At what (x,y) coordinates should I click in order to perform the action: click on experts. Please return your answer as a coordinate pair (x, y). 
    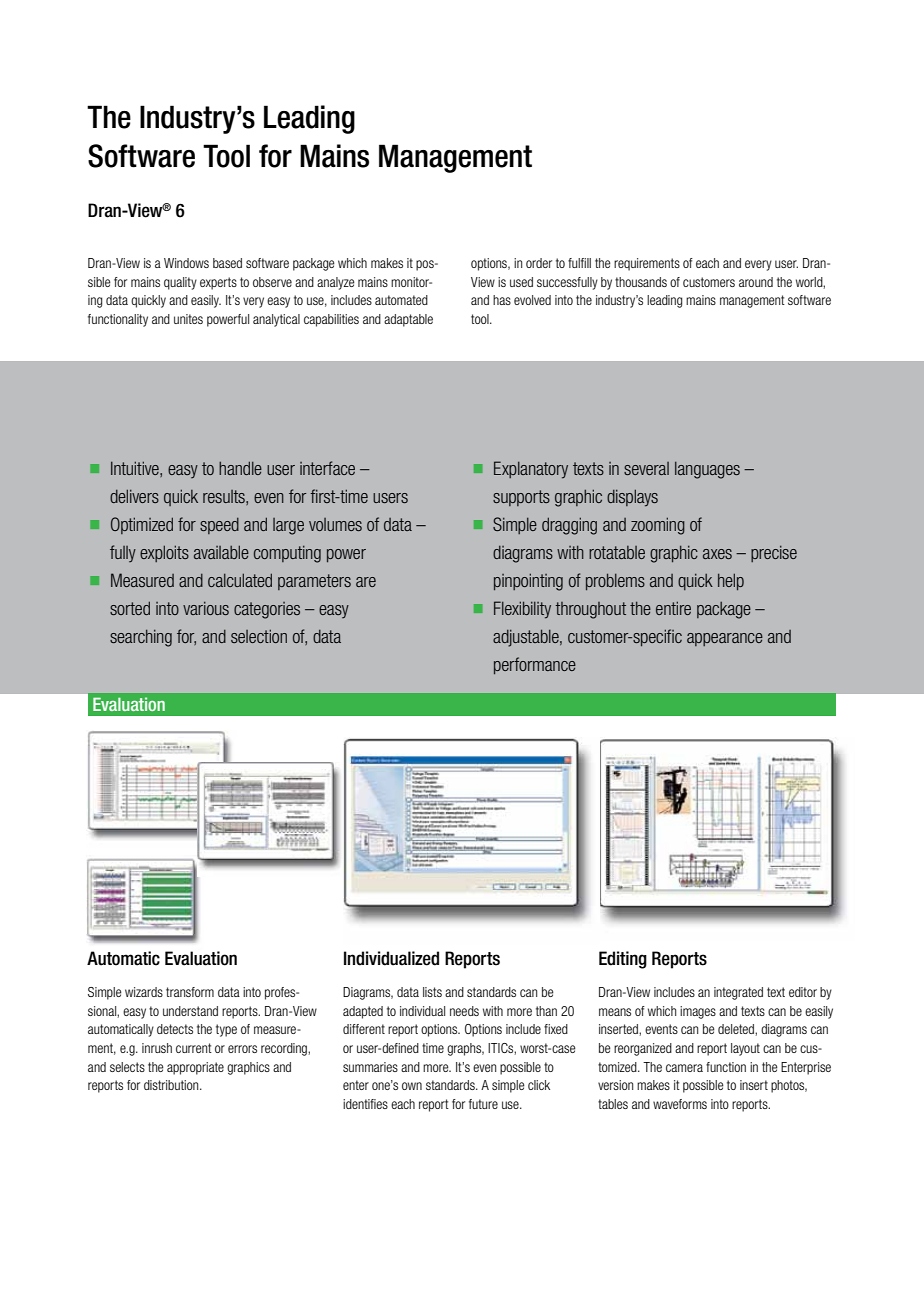
    Looking at the image, I should click on (218, 283).
